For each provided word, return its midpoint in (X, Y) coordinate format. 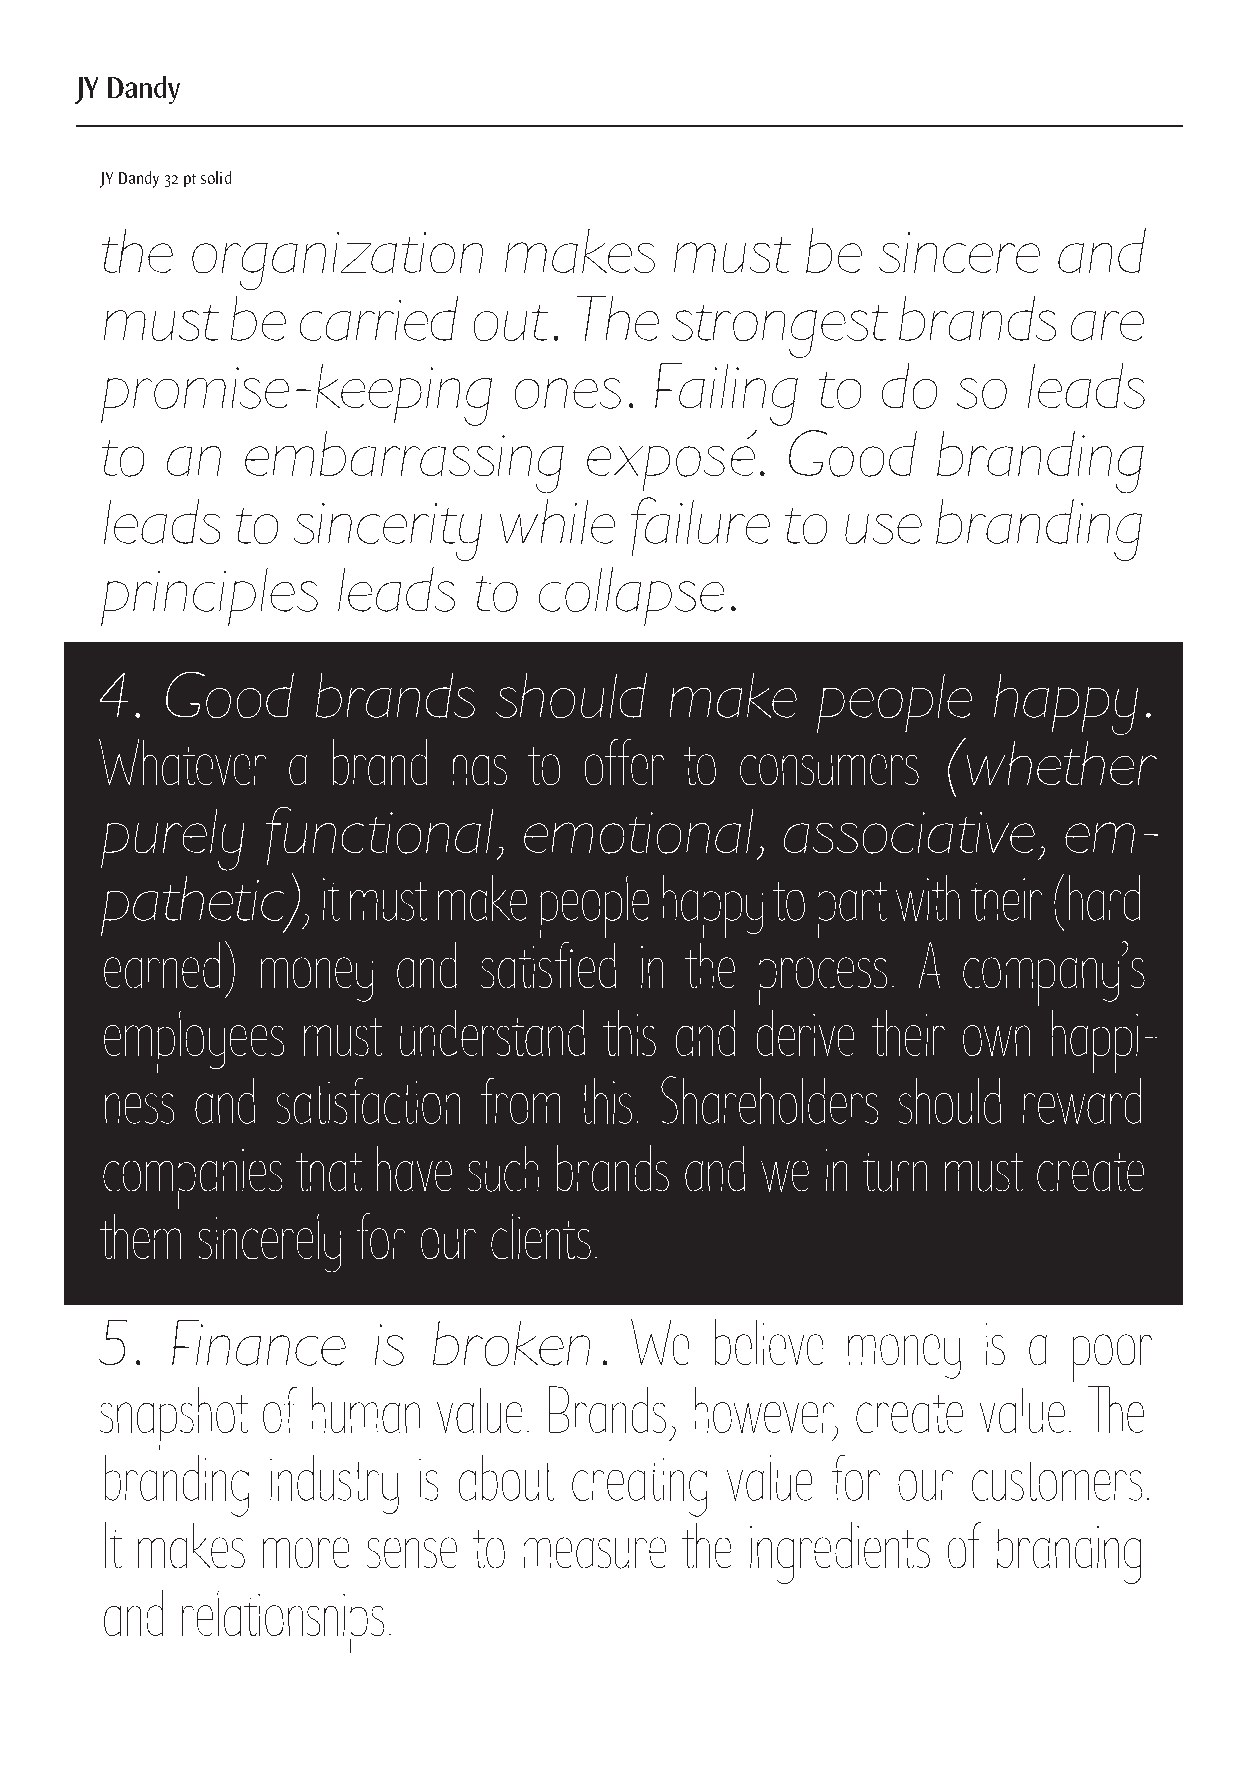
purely (172, 840)
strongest (780, 331)
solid (216, 177)
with (928, 898)
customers (1057, 1481)
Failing (726, 394)
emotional (638, 831)
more (306, 1552)
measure (595, 1553)
